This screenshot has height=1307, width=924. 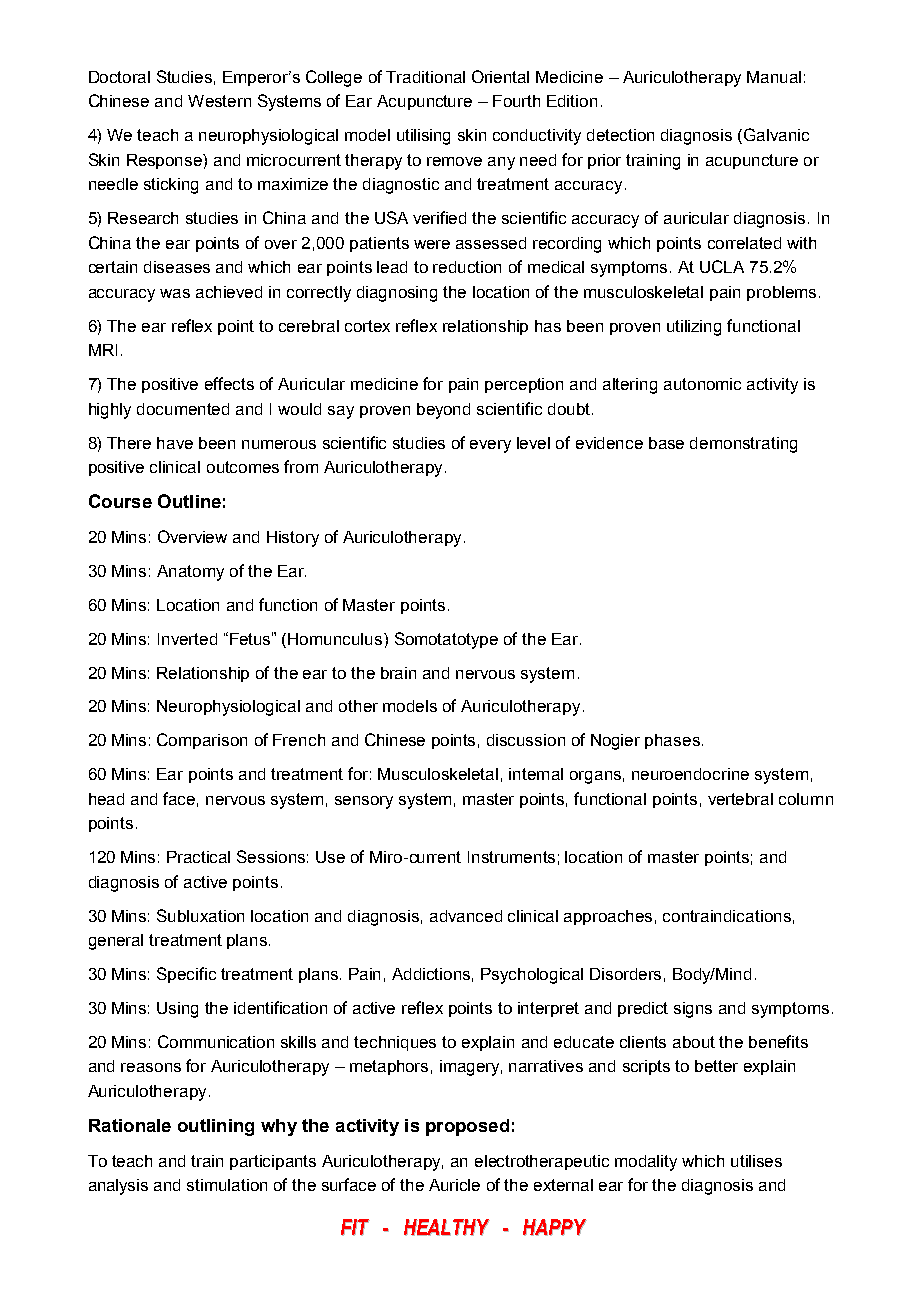 I want to click on approaches, so click(x=608, y=917).
